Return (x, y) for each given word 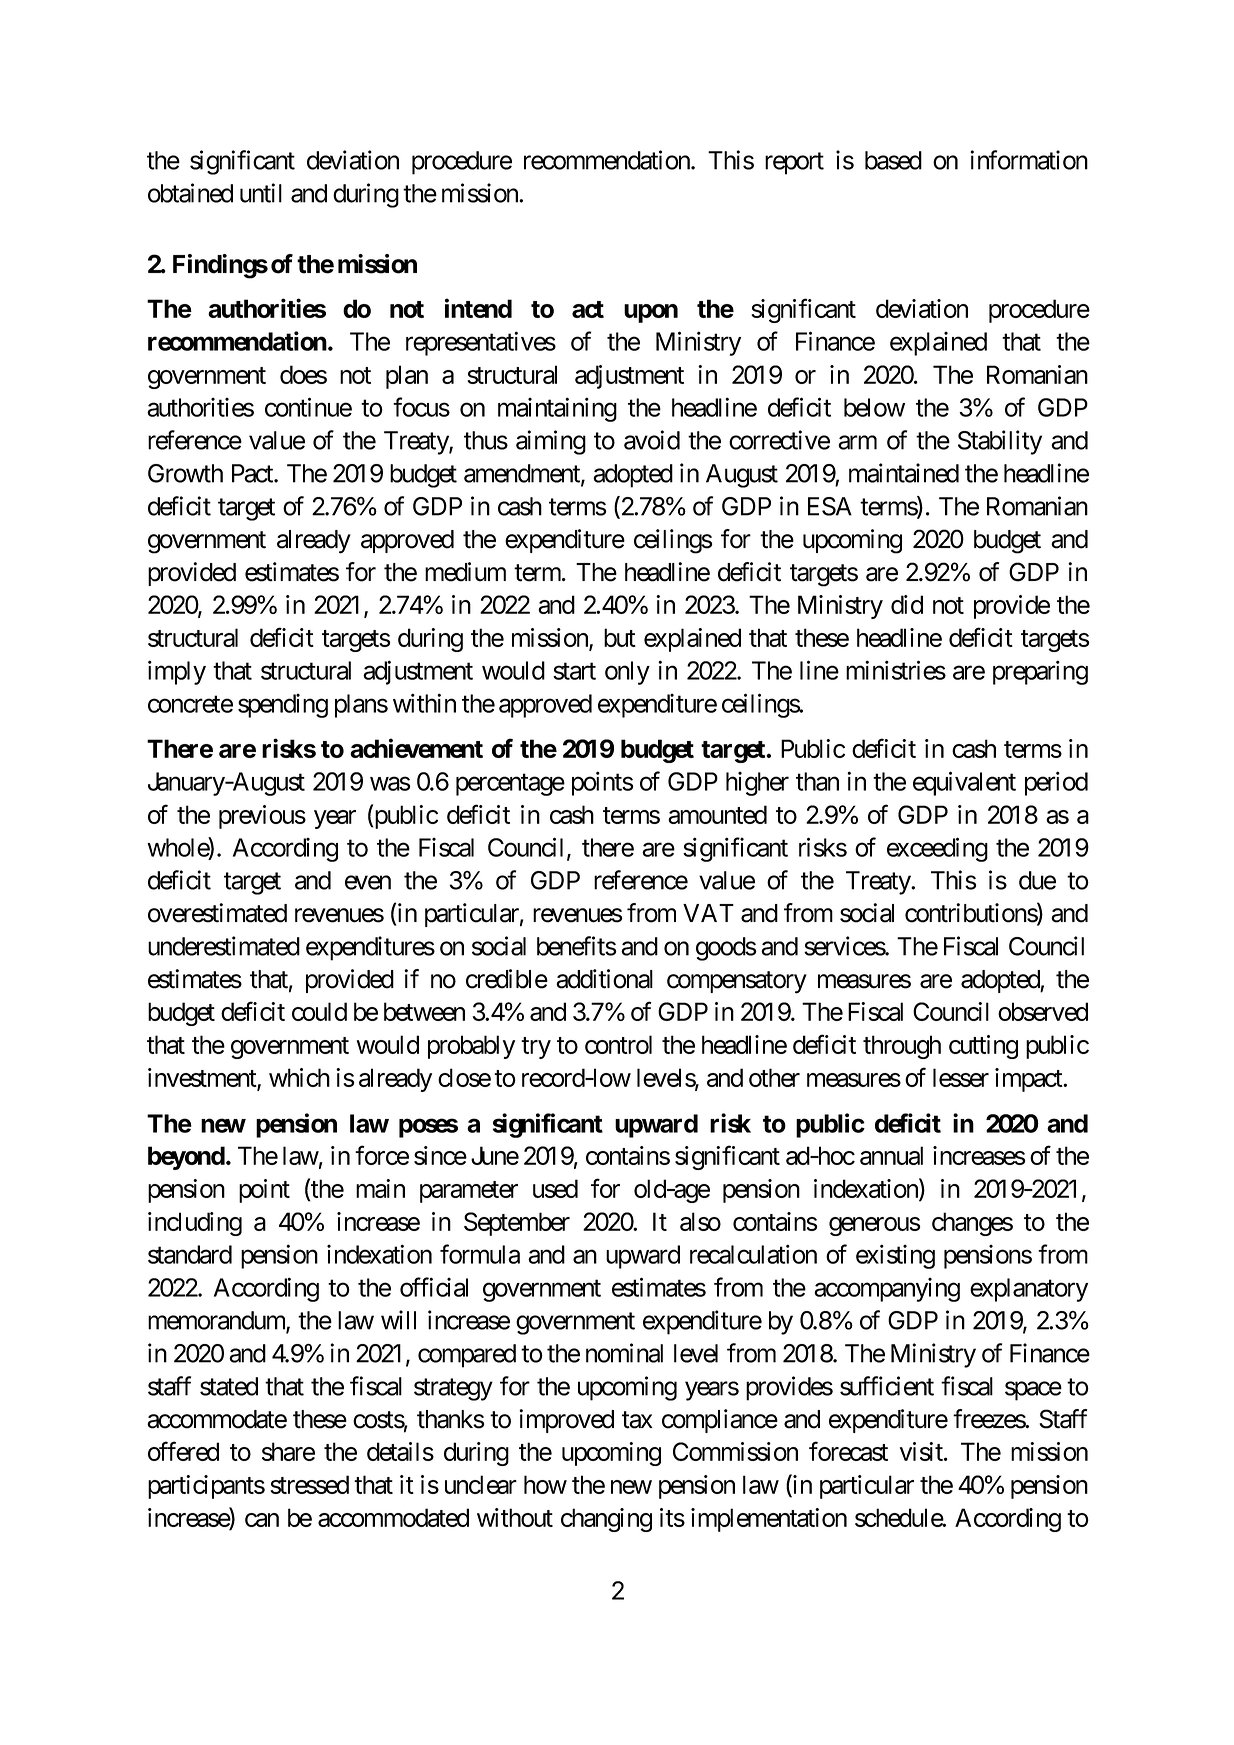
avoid (652, 440)
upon (651, 313)
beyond (186, 1158)
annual (891, 1155)
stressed (309, 1484)
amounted (717, 814)
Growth (185, 473)
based (893, 160)
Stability (1000, 442)
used (555, 1188)
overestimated (217, 913)
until (261, 193)
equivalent (964, 783)
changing (606, 1520)
